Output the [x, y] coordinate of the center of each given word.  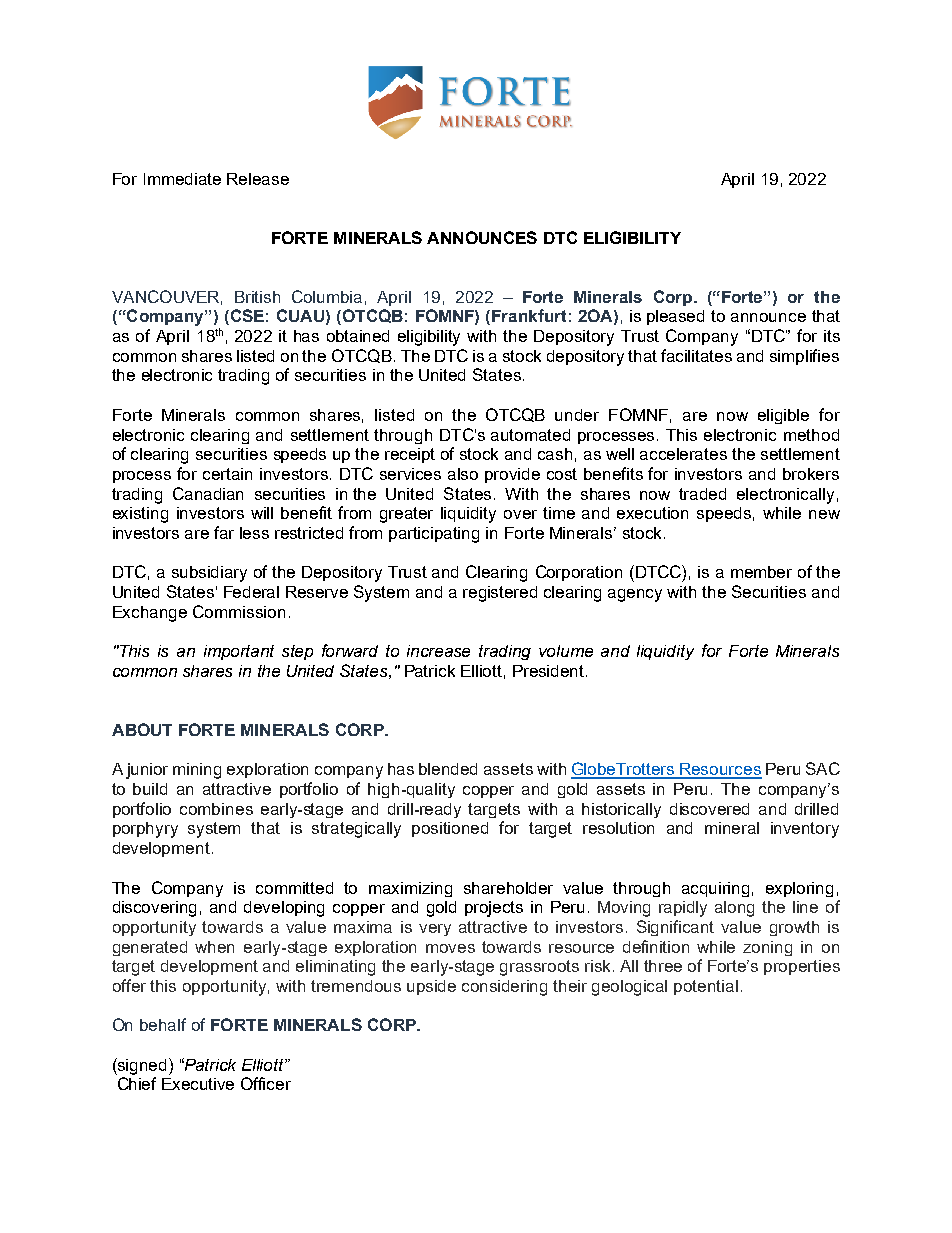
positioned [450, 829]
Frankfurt [529, 315]
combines [216, 809]
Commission [239, 611]
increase [438, 651]
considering [504, 988]
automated [530, 435]
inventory [805, 830]
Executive [198, 1084]
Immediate [182, 179]
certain [227, 474]
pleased [675, 317]
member [761, 572]
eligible [783, 416]
